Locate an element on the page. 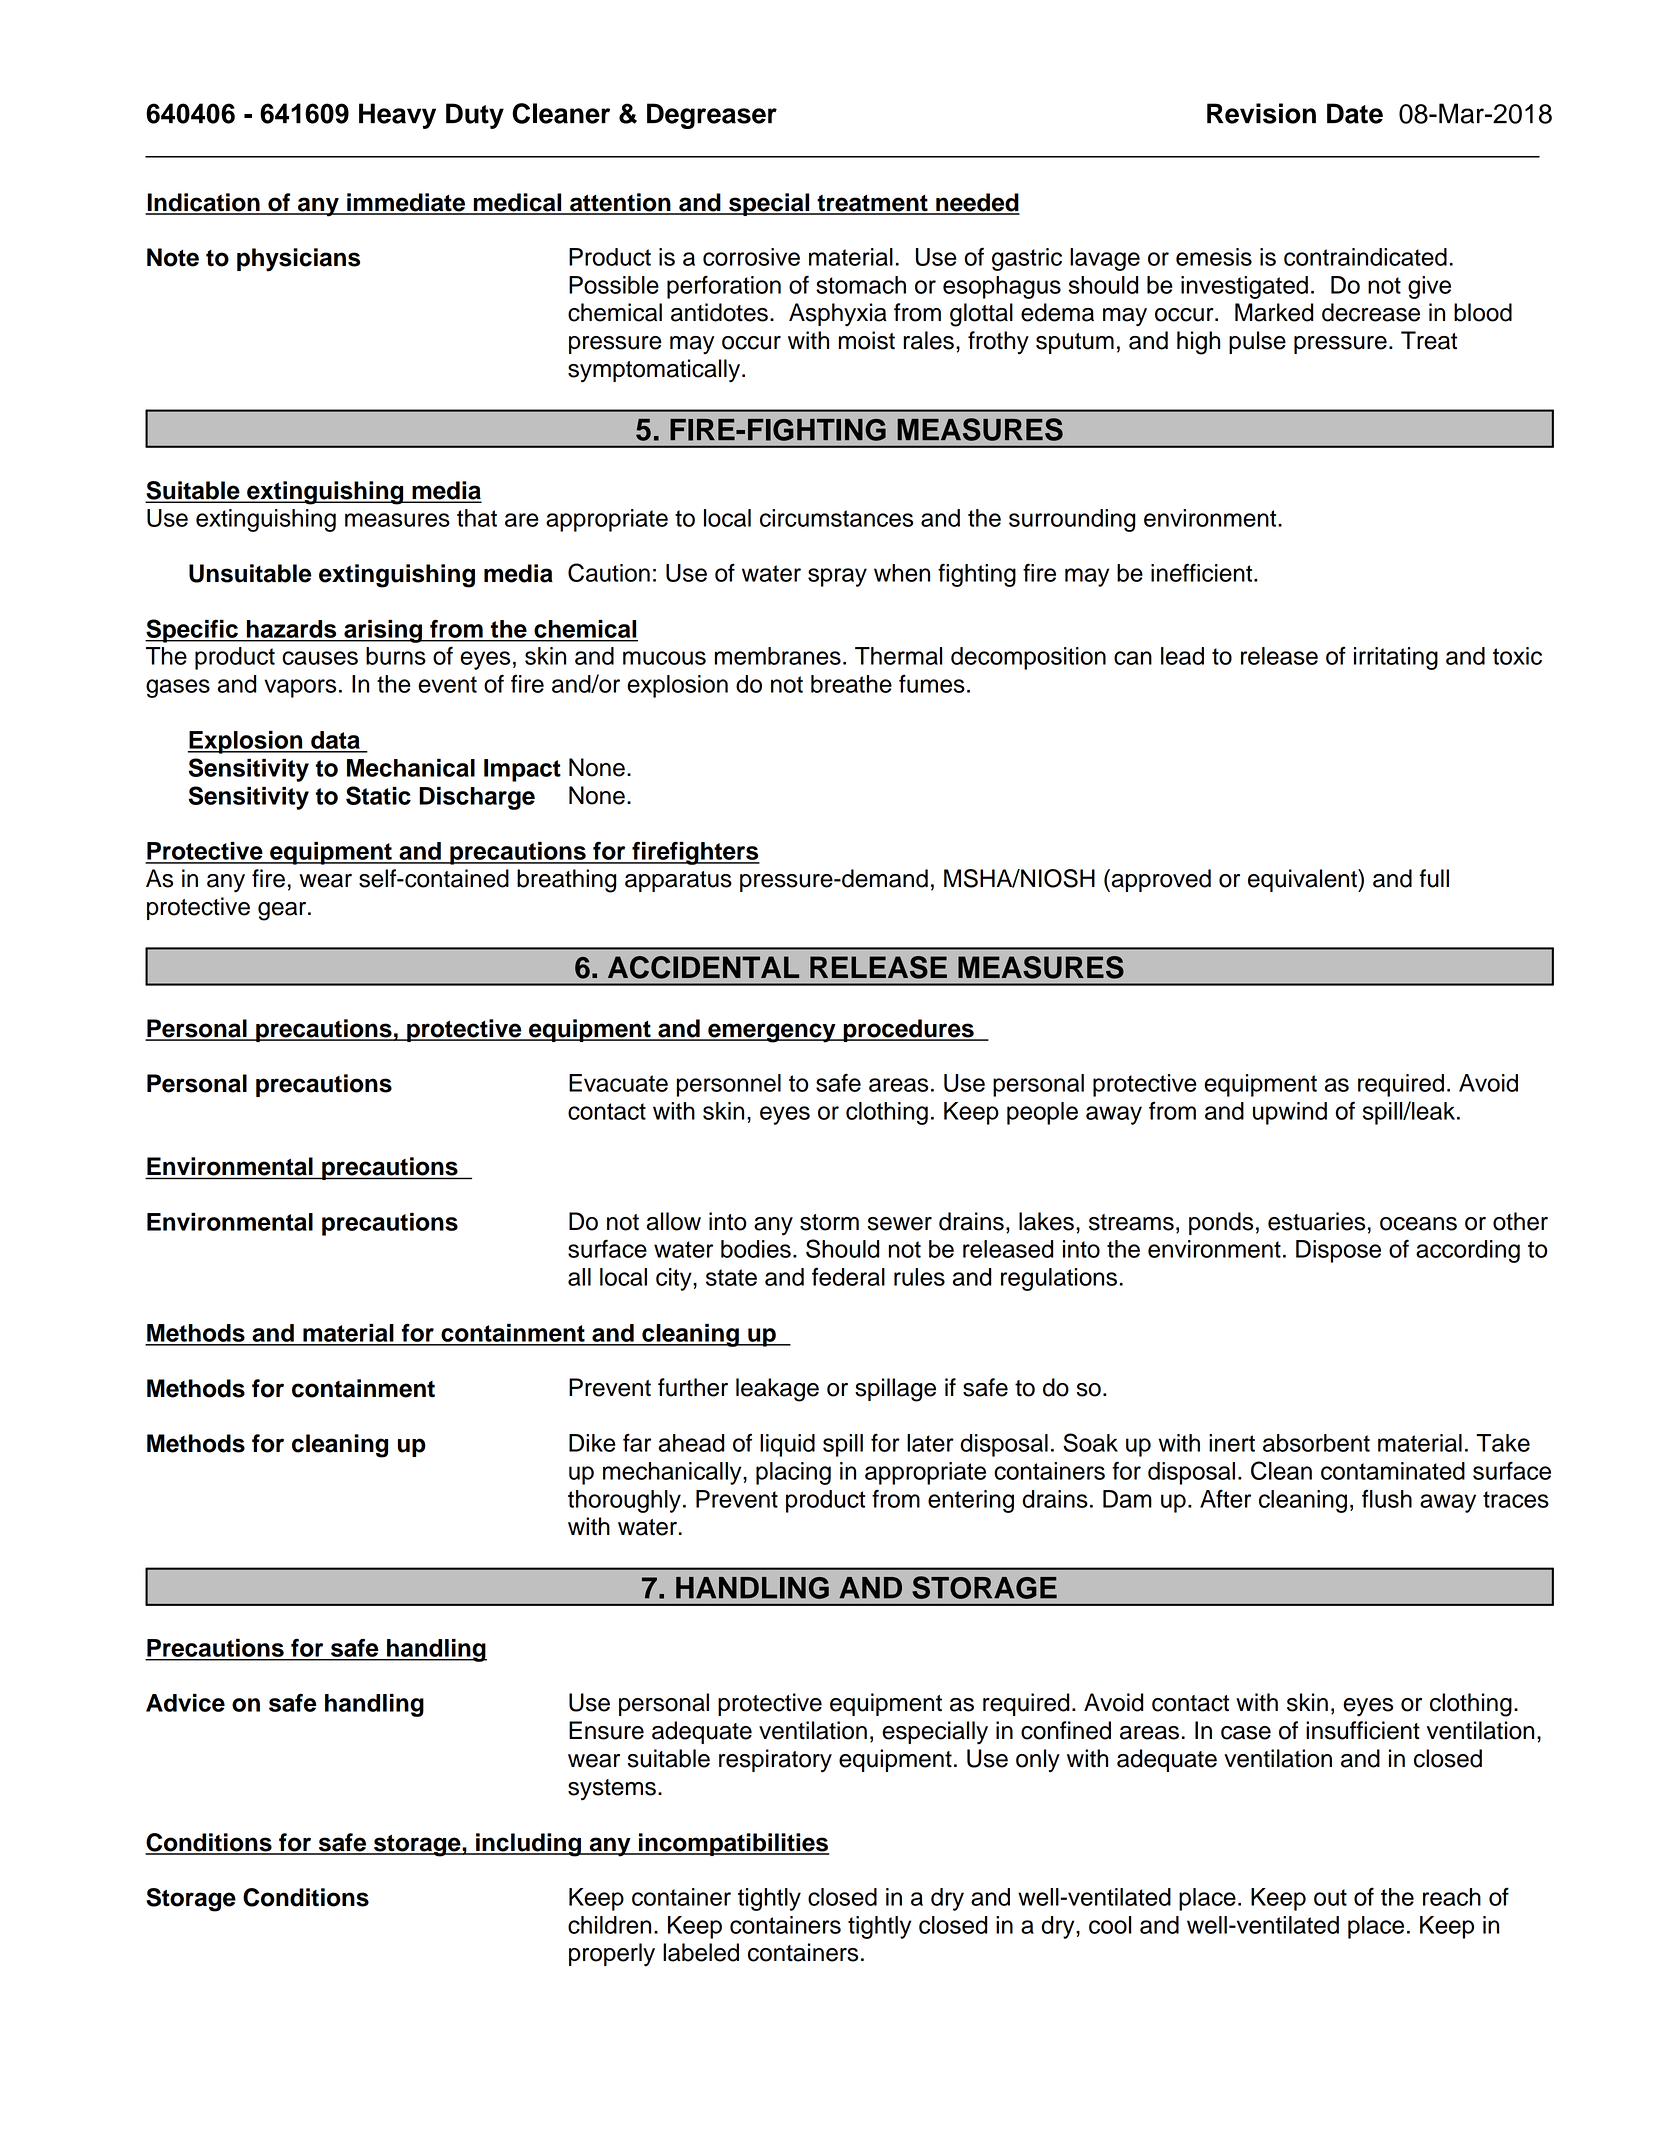 This image has width=1653, height=2139. upwind is located at coordinates (1290, 1113).
